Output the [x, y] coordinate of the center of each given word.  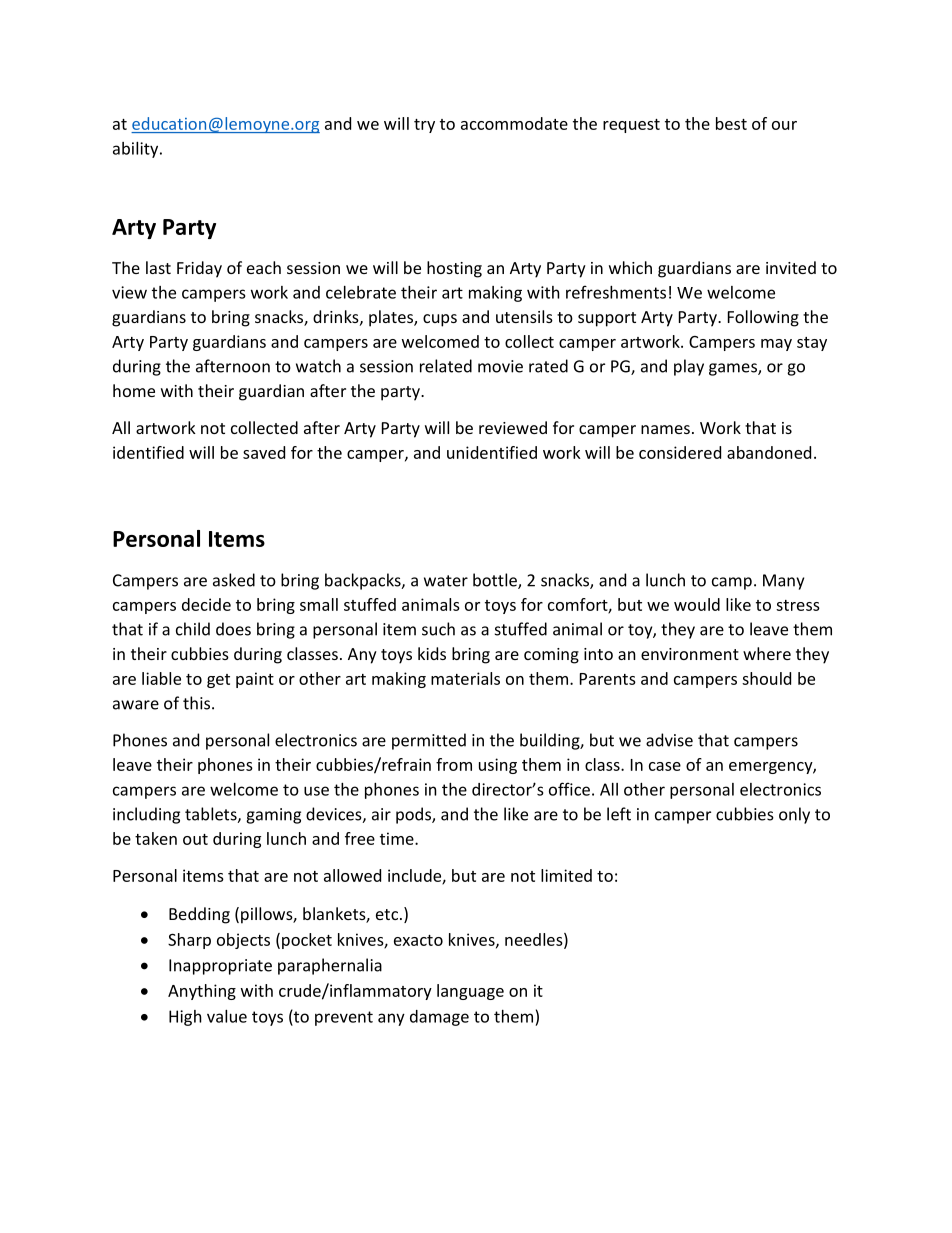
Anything [202, 992]
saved [264, 452]
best [731, 123]
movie [500, 366]
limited [566, 875]
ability [137, 150]
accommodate [514, 123]
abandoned [769, 452]
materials [465, 678]
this [196, 703]
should [766, 678]
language [470, 992]
